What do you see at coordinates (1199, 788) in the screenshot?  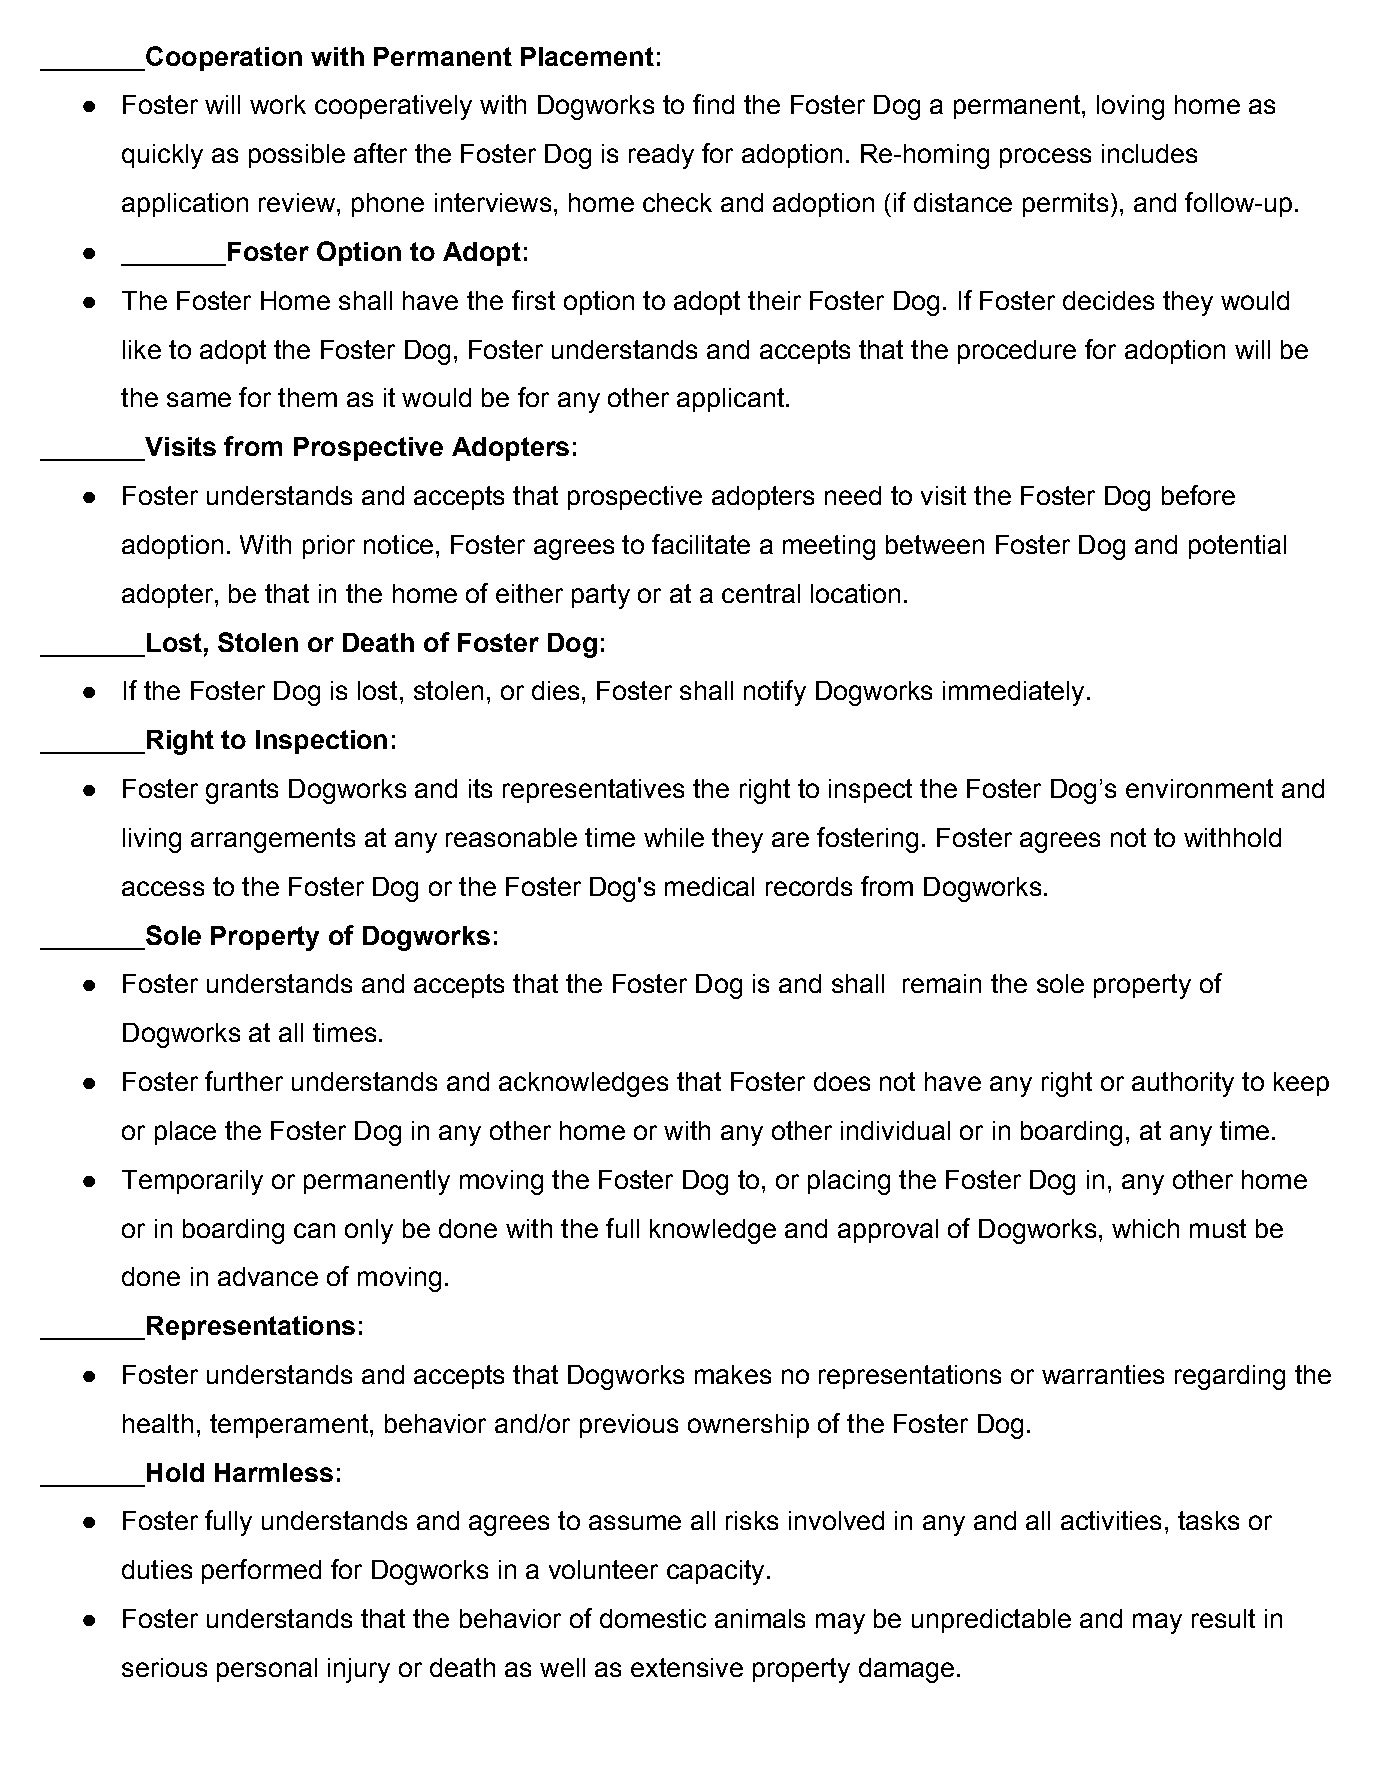 I see `environment` at bounding box center [1199, 788].
